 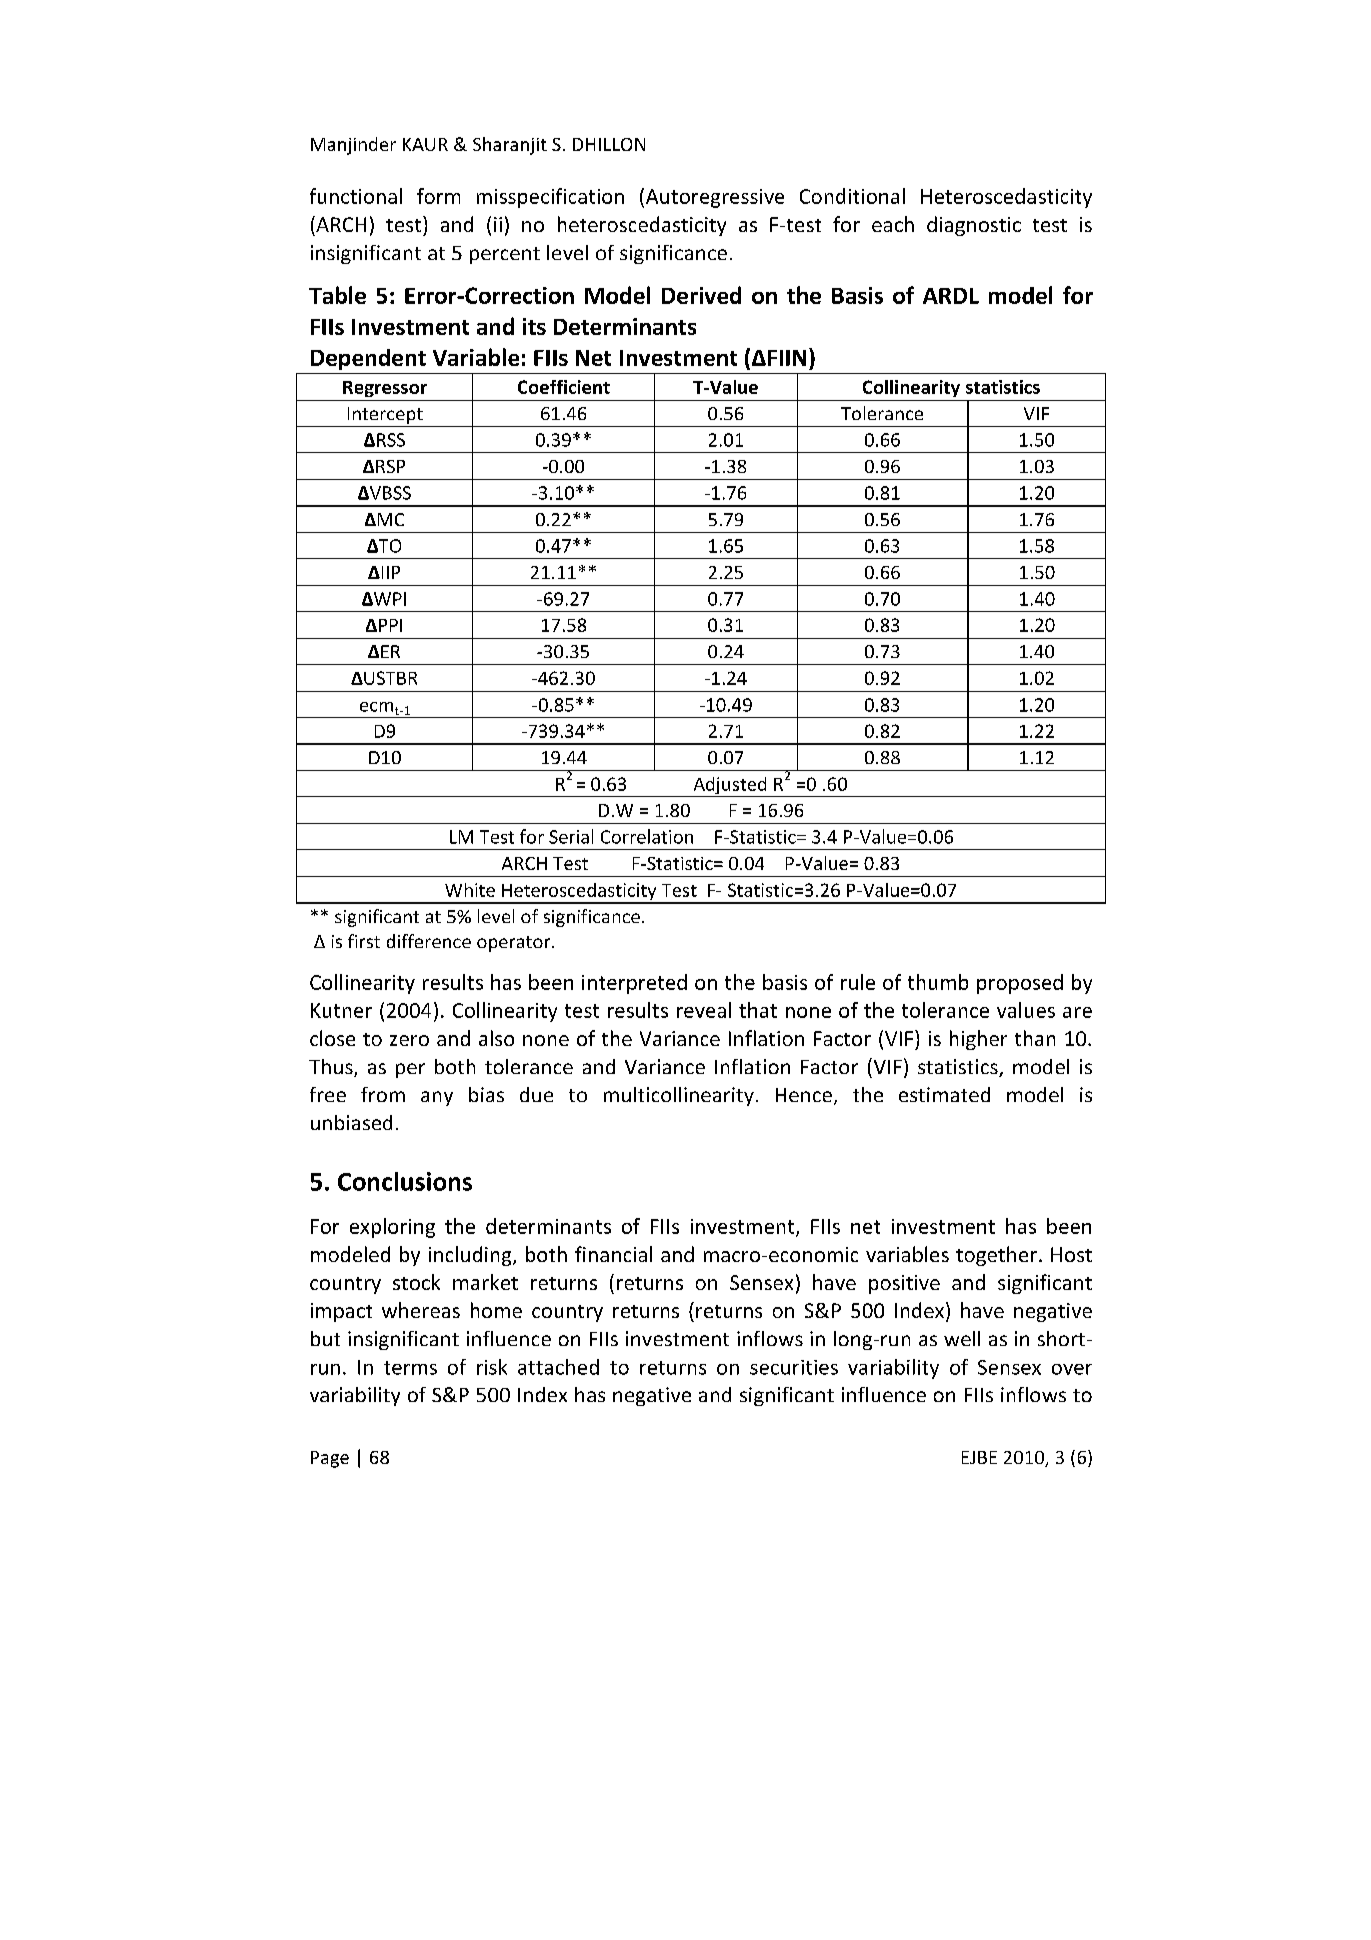 I want to click on terms, so click(x=410, y=1368).
